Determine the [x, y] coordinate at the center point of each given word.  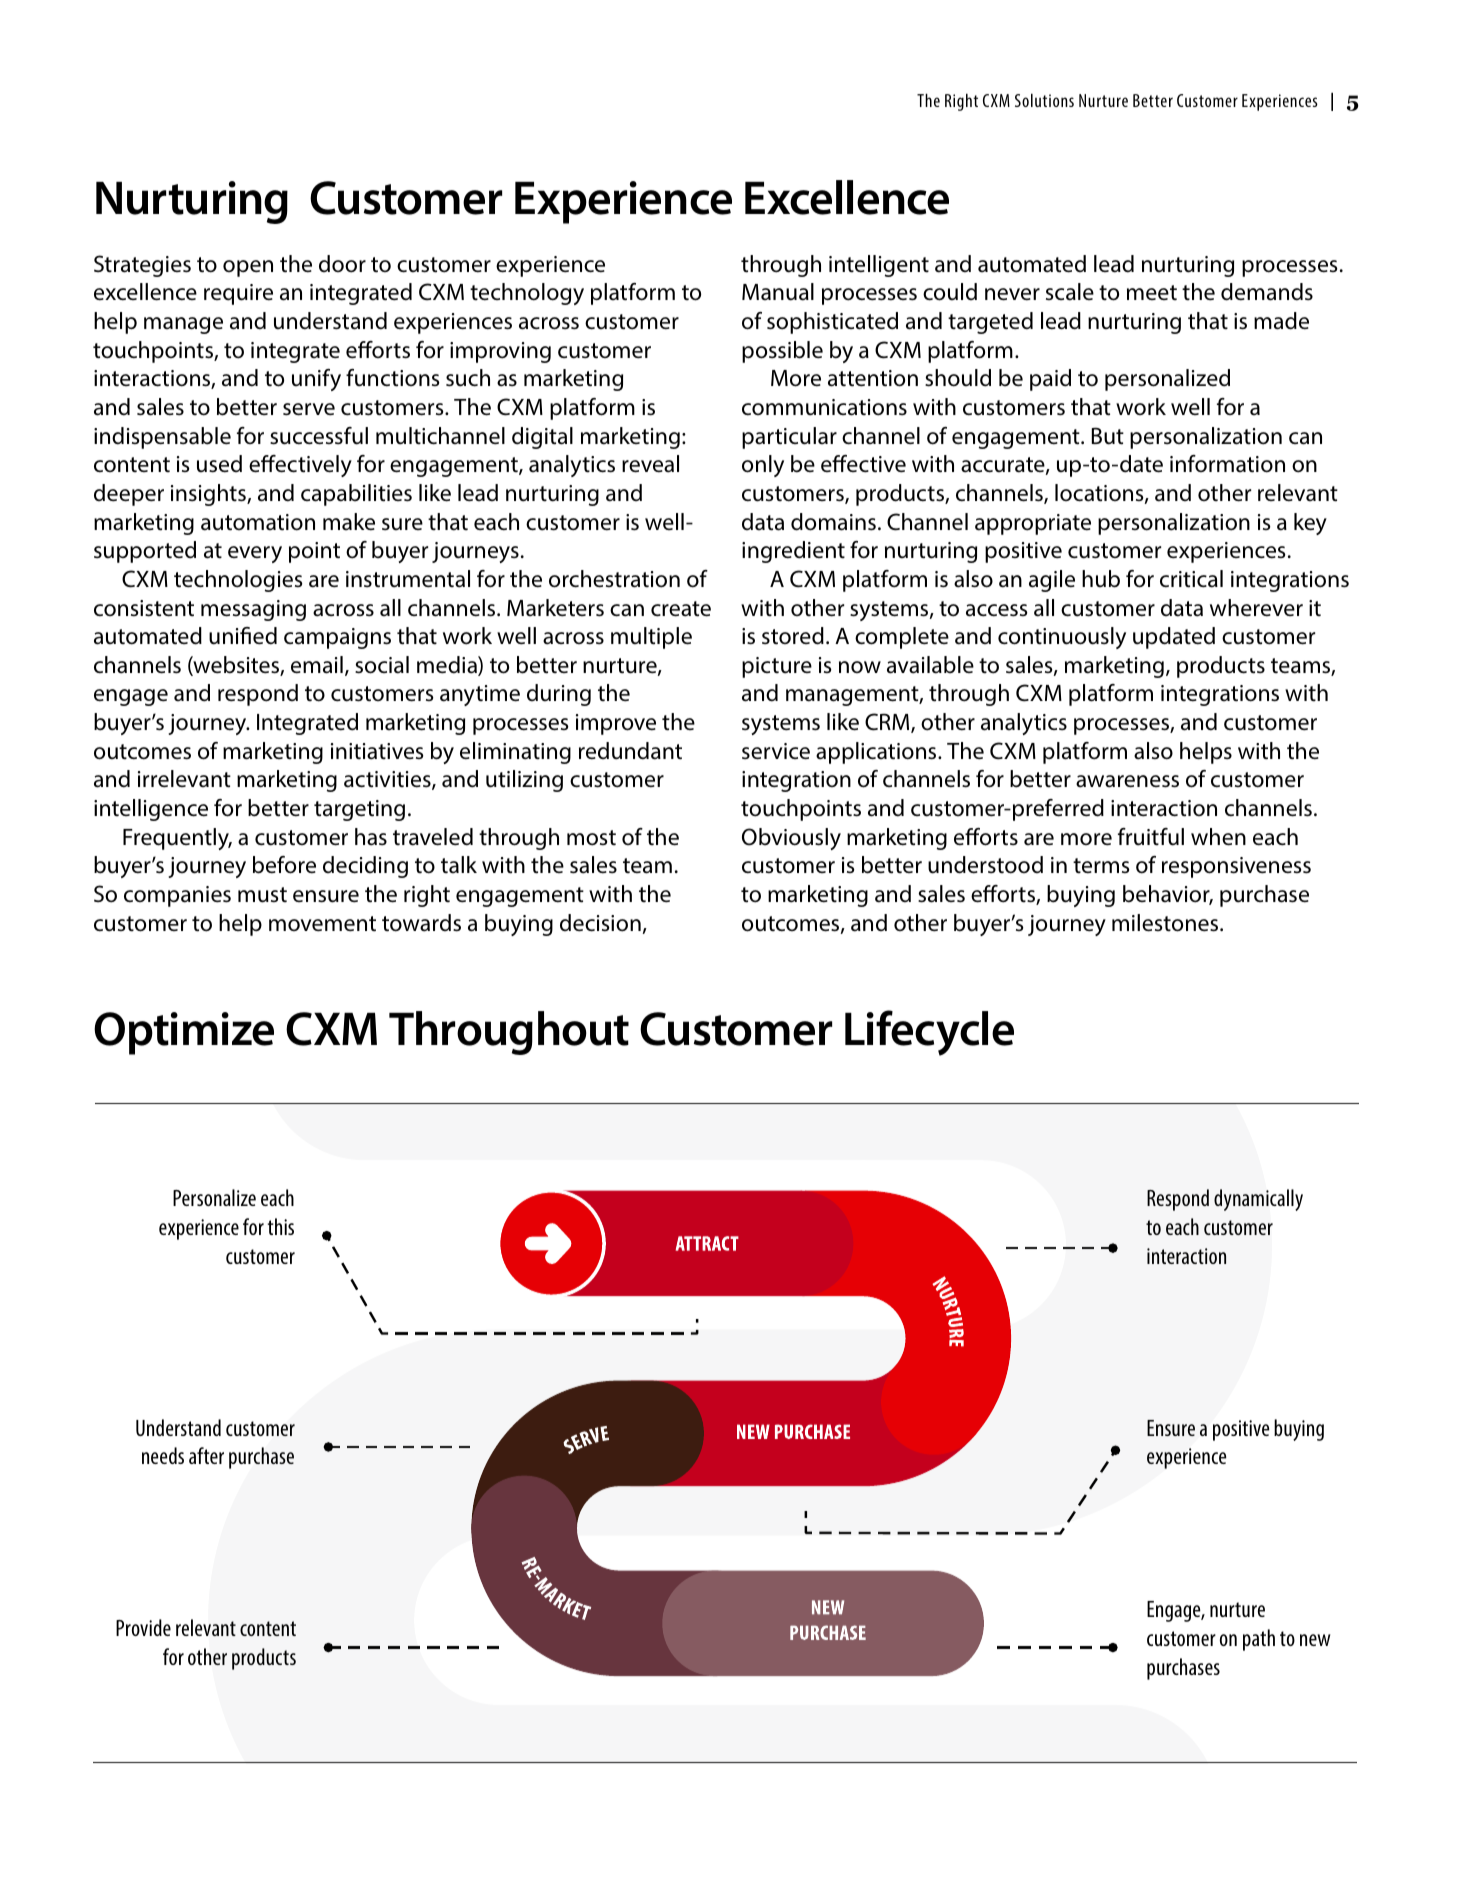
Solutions [1044, 100]
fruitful [1151, 837]
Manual [778, 292]
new [1315, 1640]
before [284, 865]
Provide [143, 1627]
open [248, 268]
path [1259, 1640]
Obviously [791, 839]
